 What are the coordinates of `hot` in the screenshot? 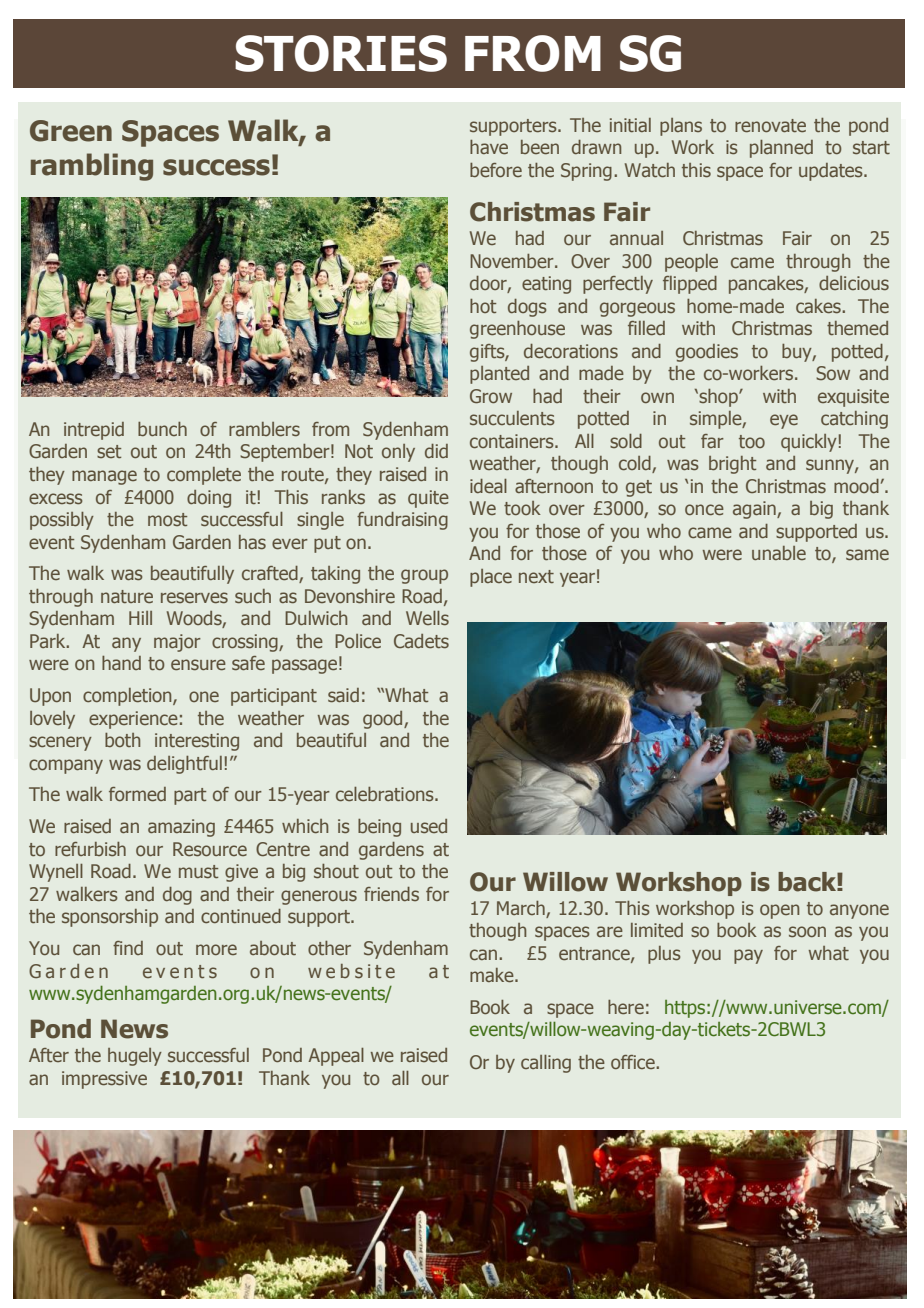 It's located at (483, 306).
